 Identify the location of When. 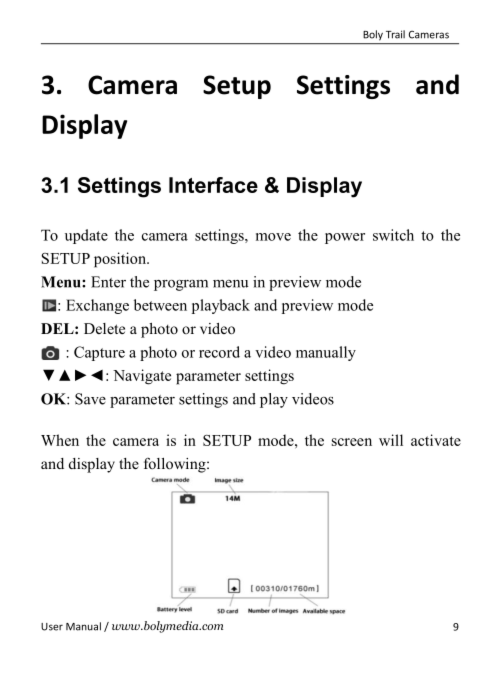
(60, 440).
